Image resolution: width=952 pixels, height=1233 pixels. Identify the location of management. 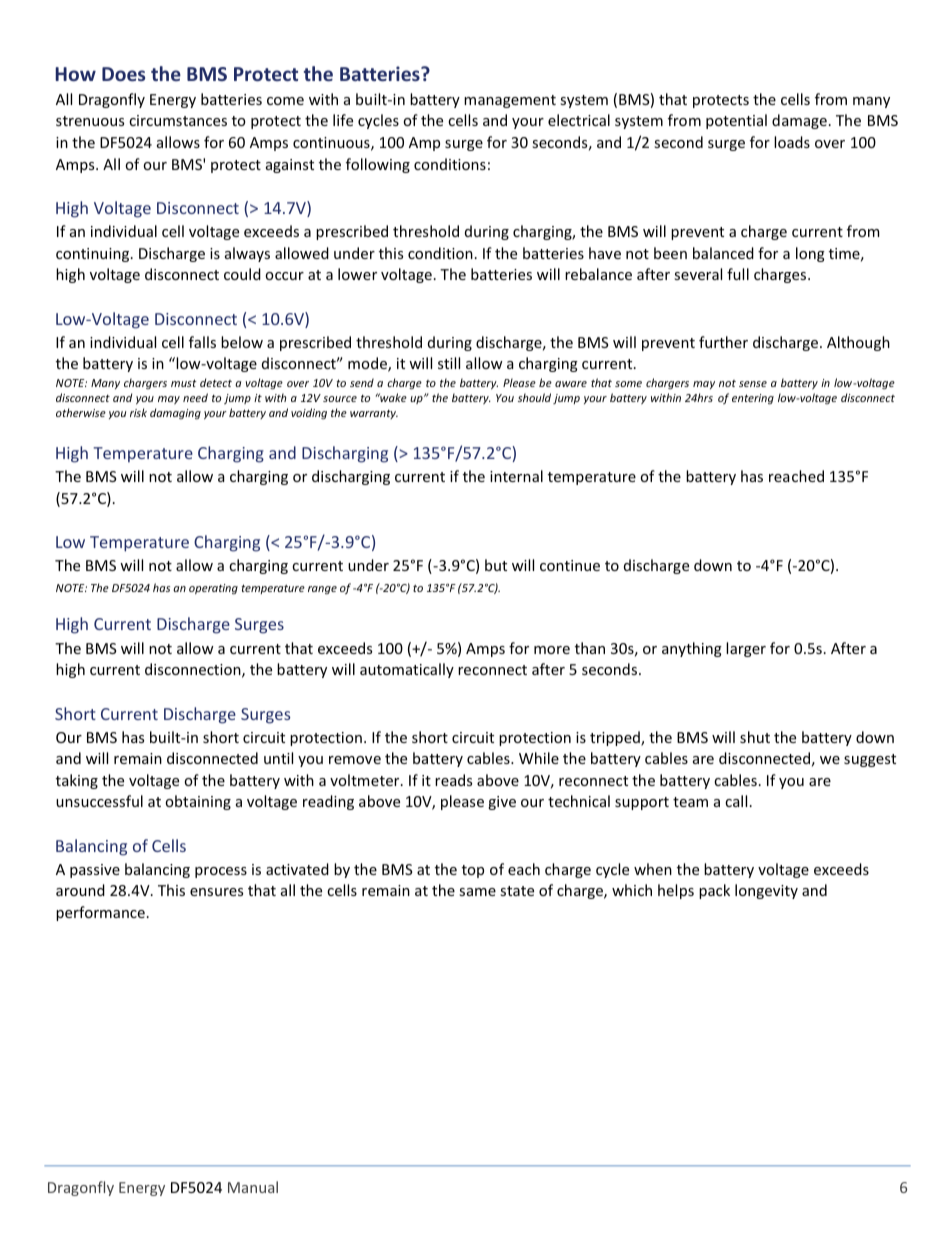
(510, 101).
